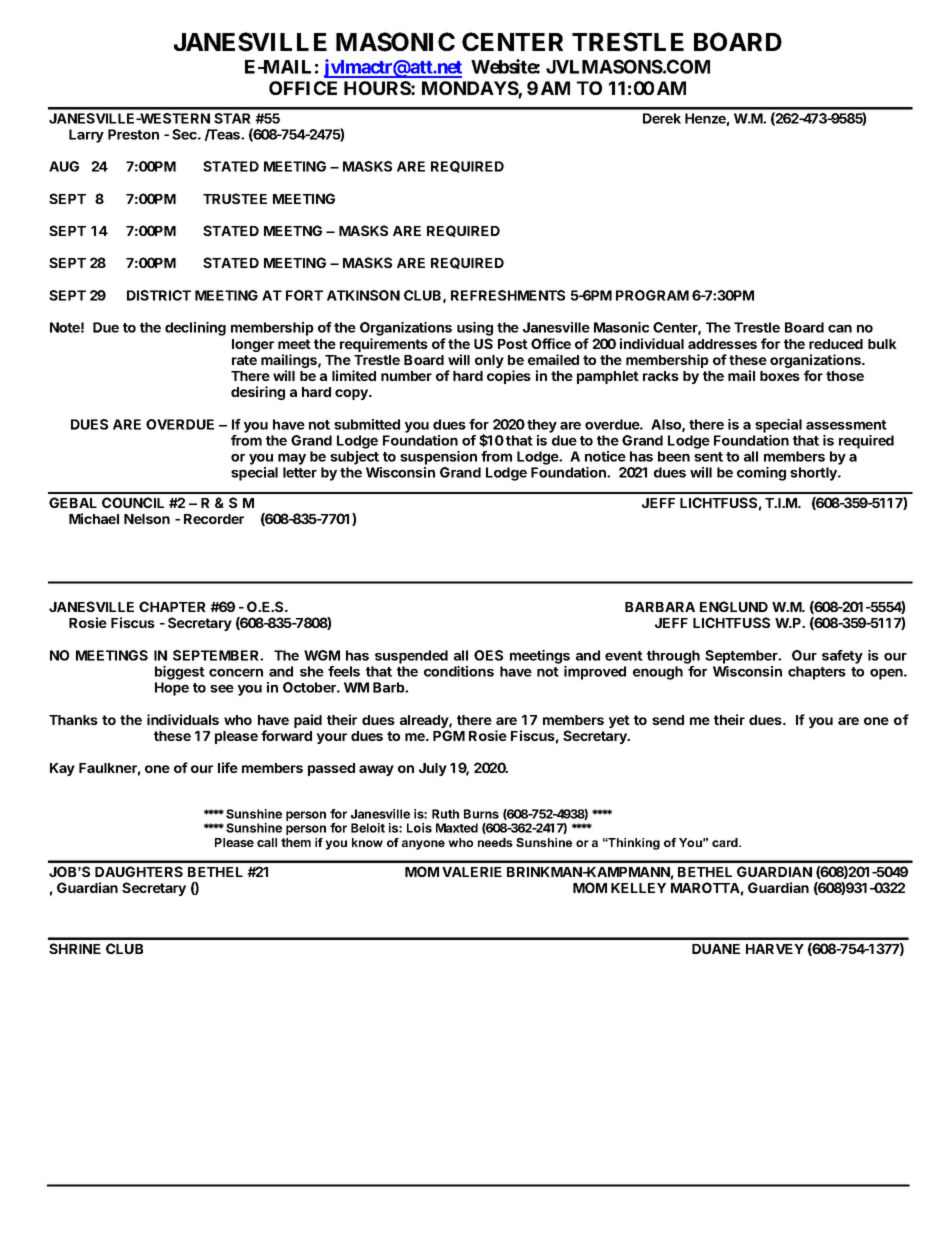 The image size is (952, 1233). Describe the element at coordinates (75, 948) in the screenshot. I see `SHRINE` at that location.
